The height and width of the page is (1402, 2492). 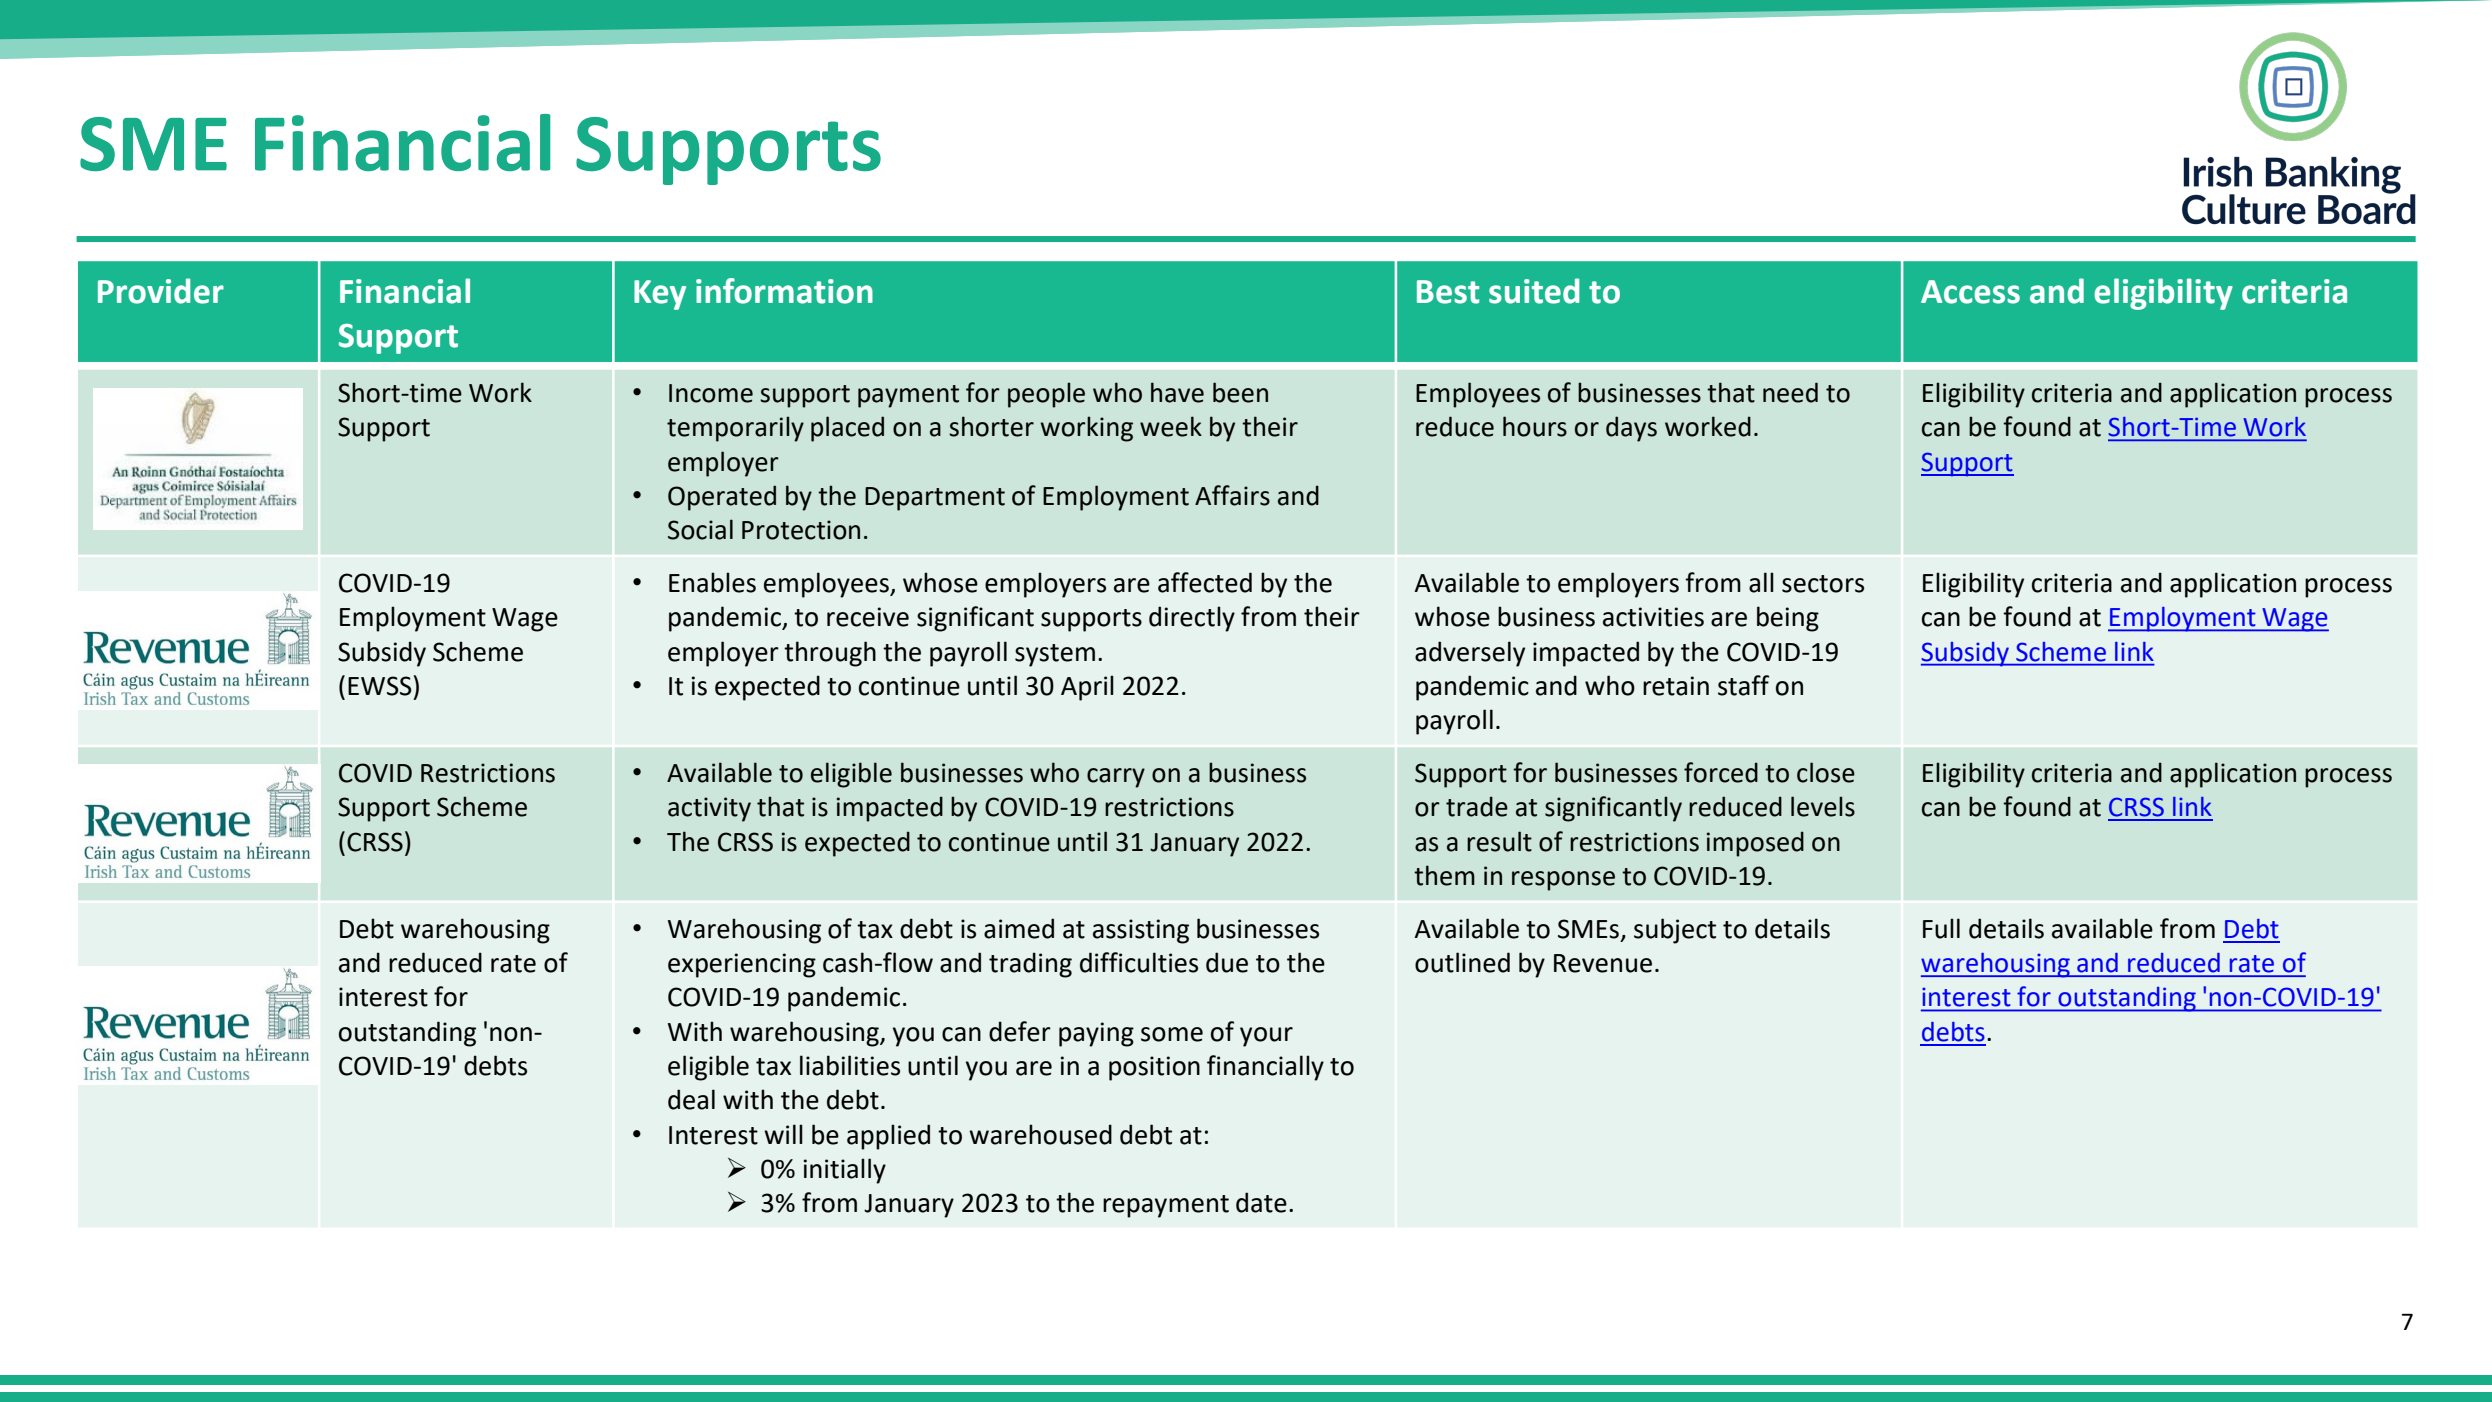 What do you see at coordinates (1970, 292) in the page?
I see `Access` at bounding box center [1970, 292].
